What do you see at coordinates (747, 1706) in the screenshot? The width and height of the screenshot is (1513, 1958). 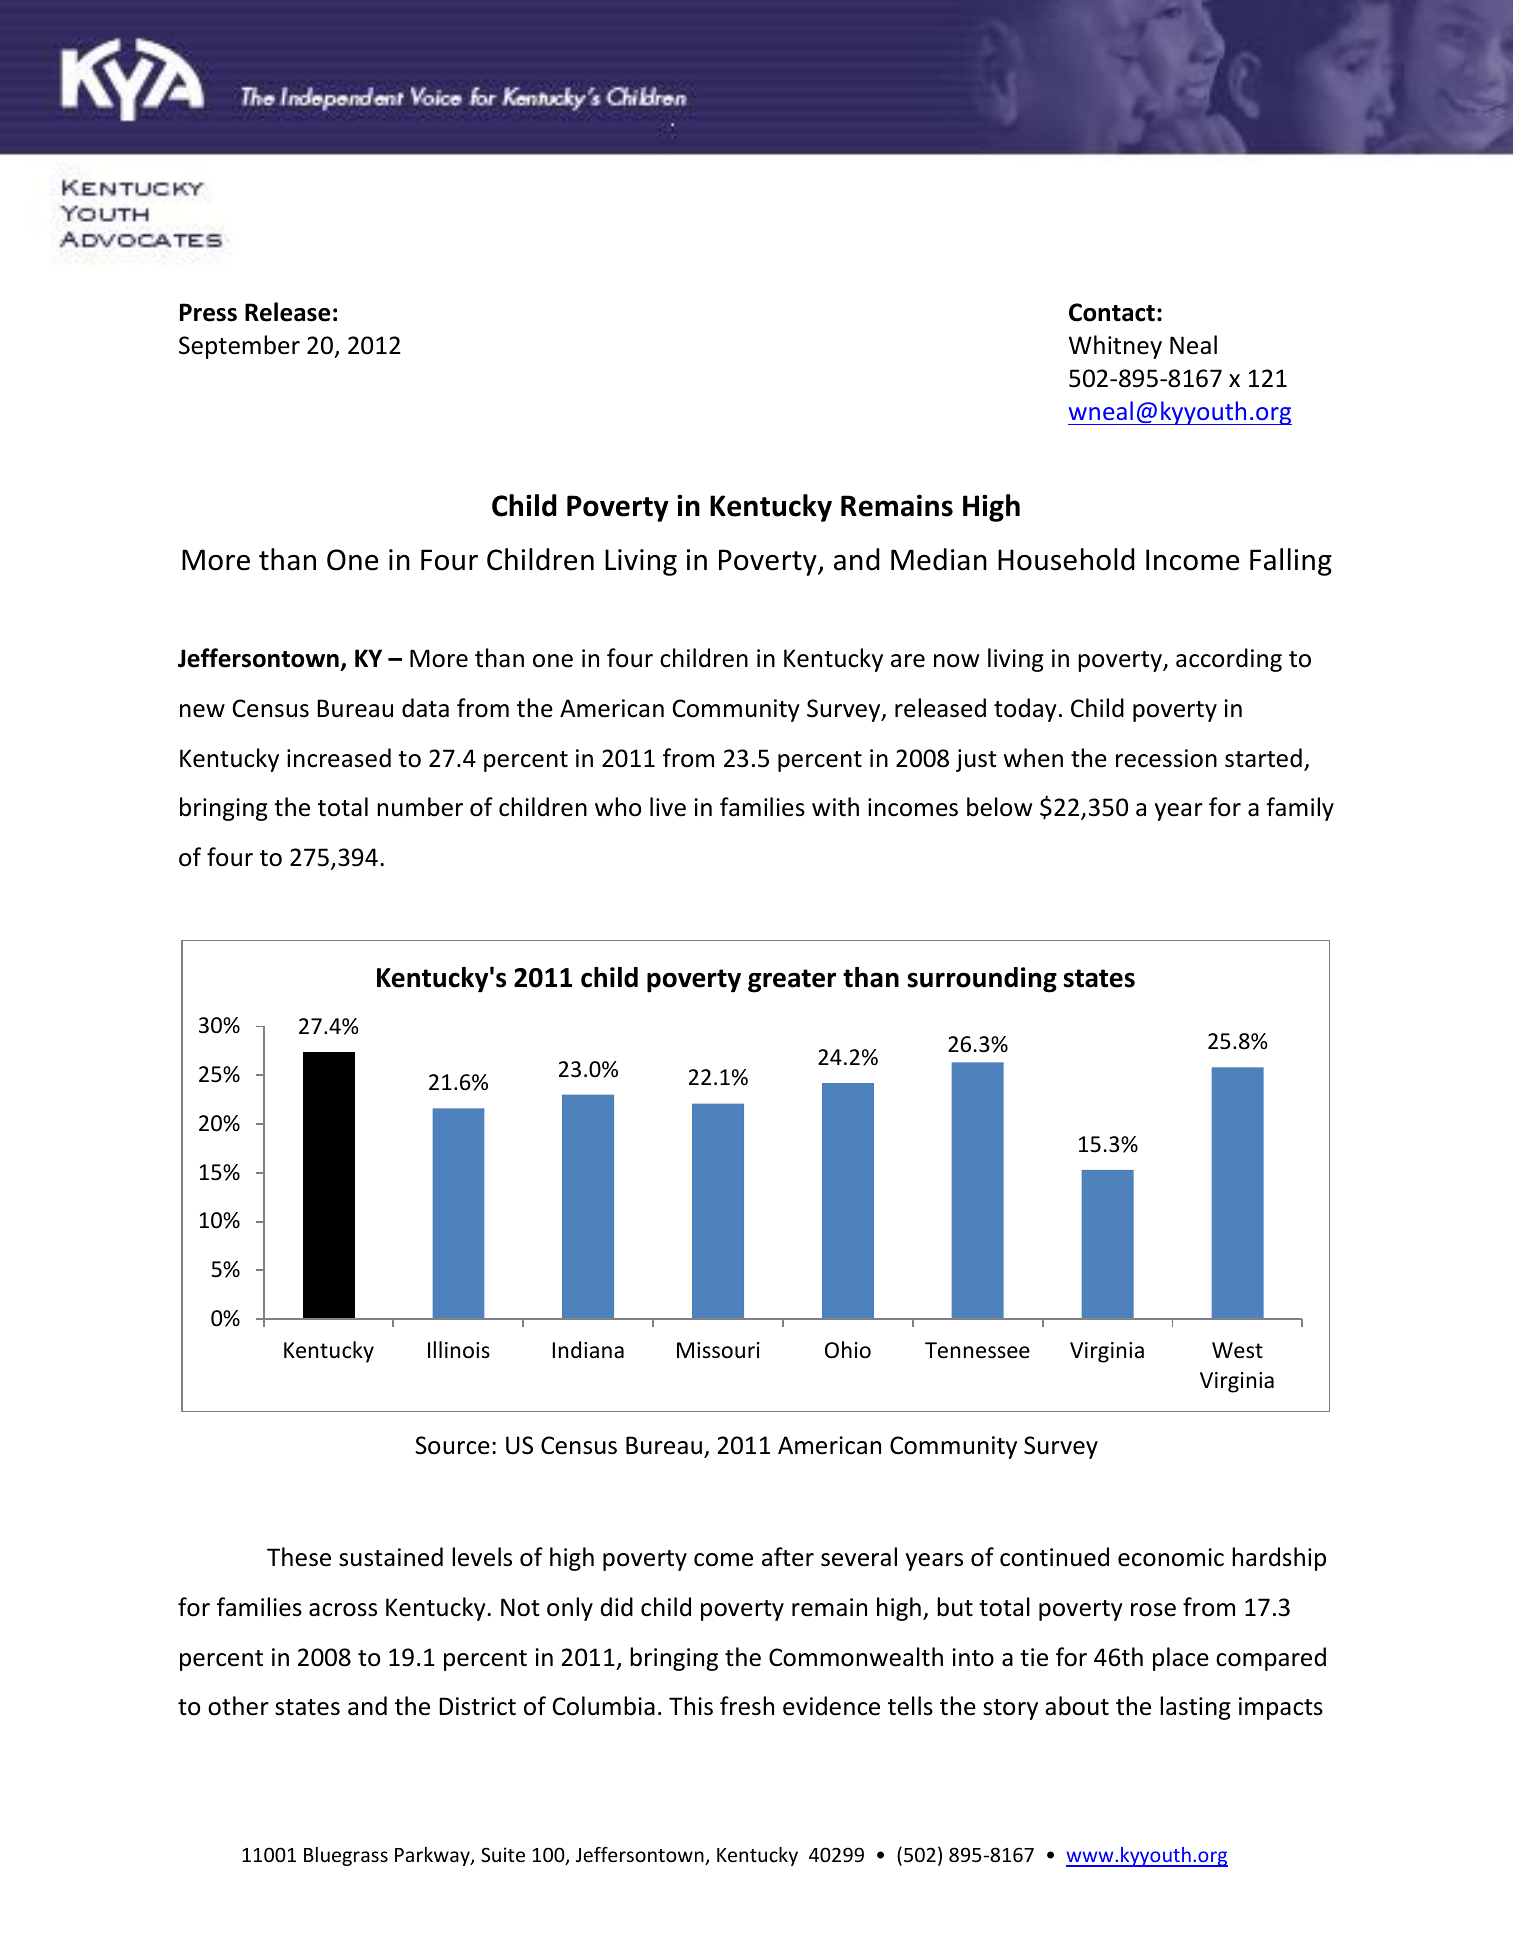 I see `fresh` at bounding box center [747, 1706].
